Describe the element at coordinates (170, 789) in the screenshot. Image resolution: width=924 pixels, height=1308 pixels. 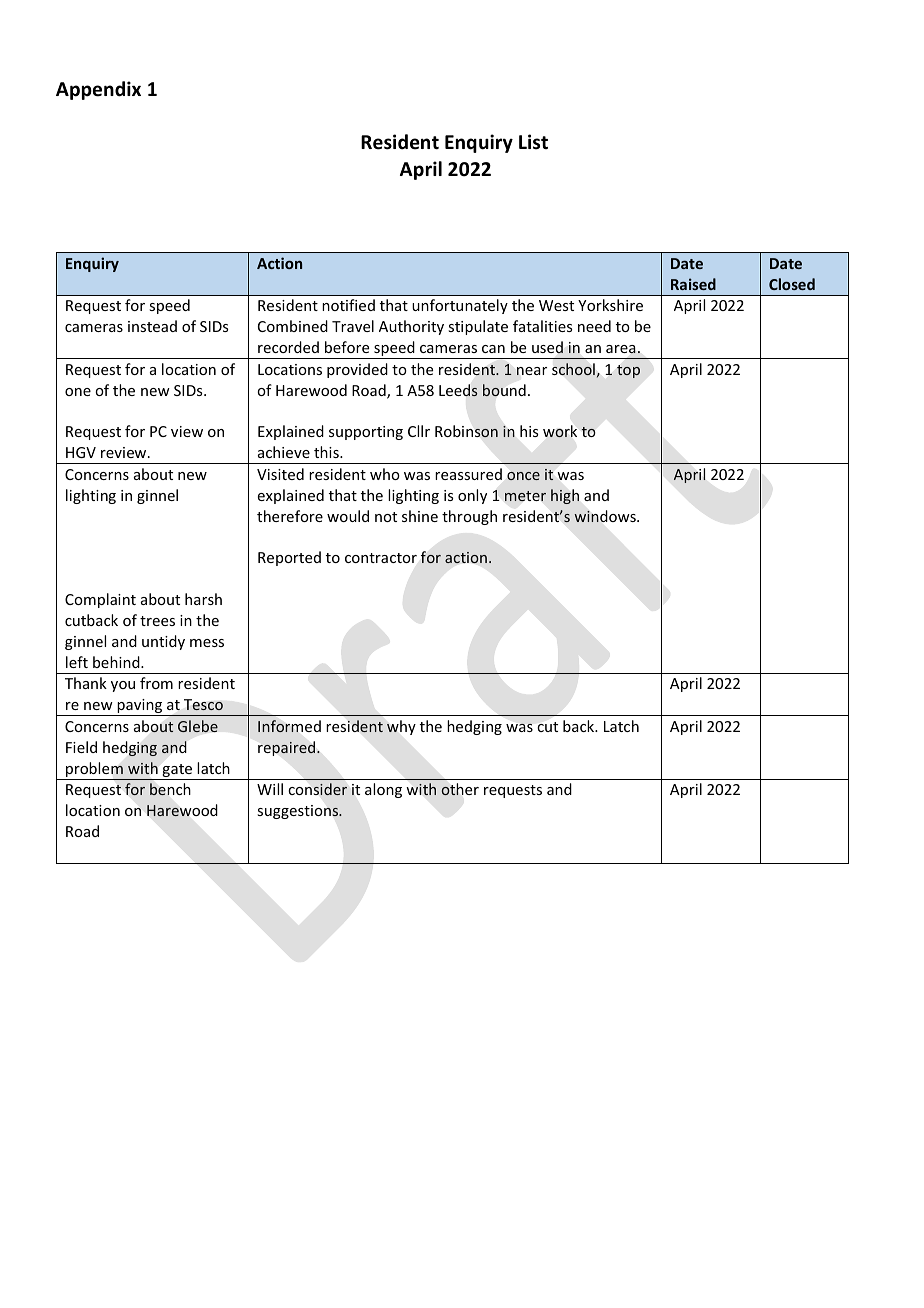
I see `bench` at that location.
